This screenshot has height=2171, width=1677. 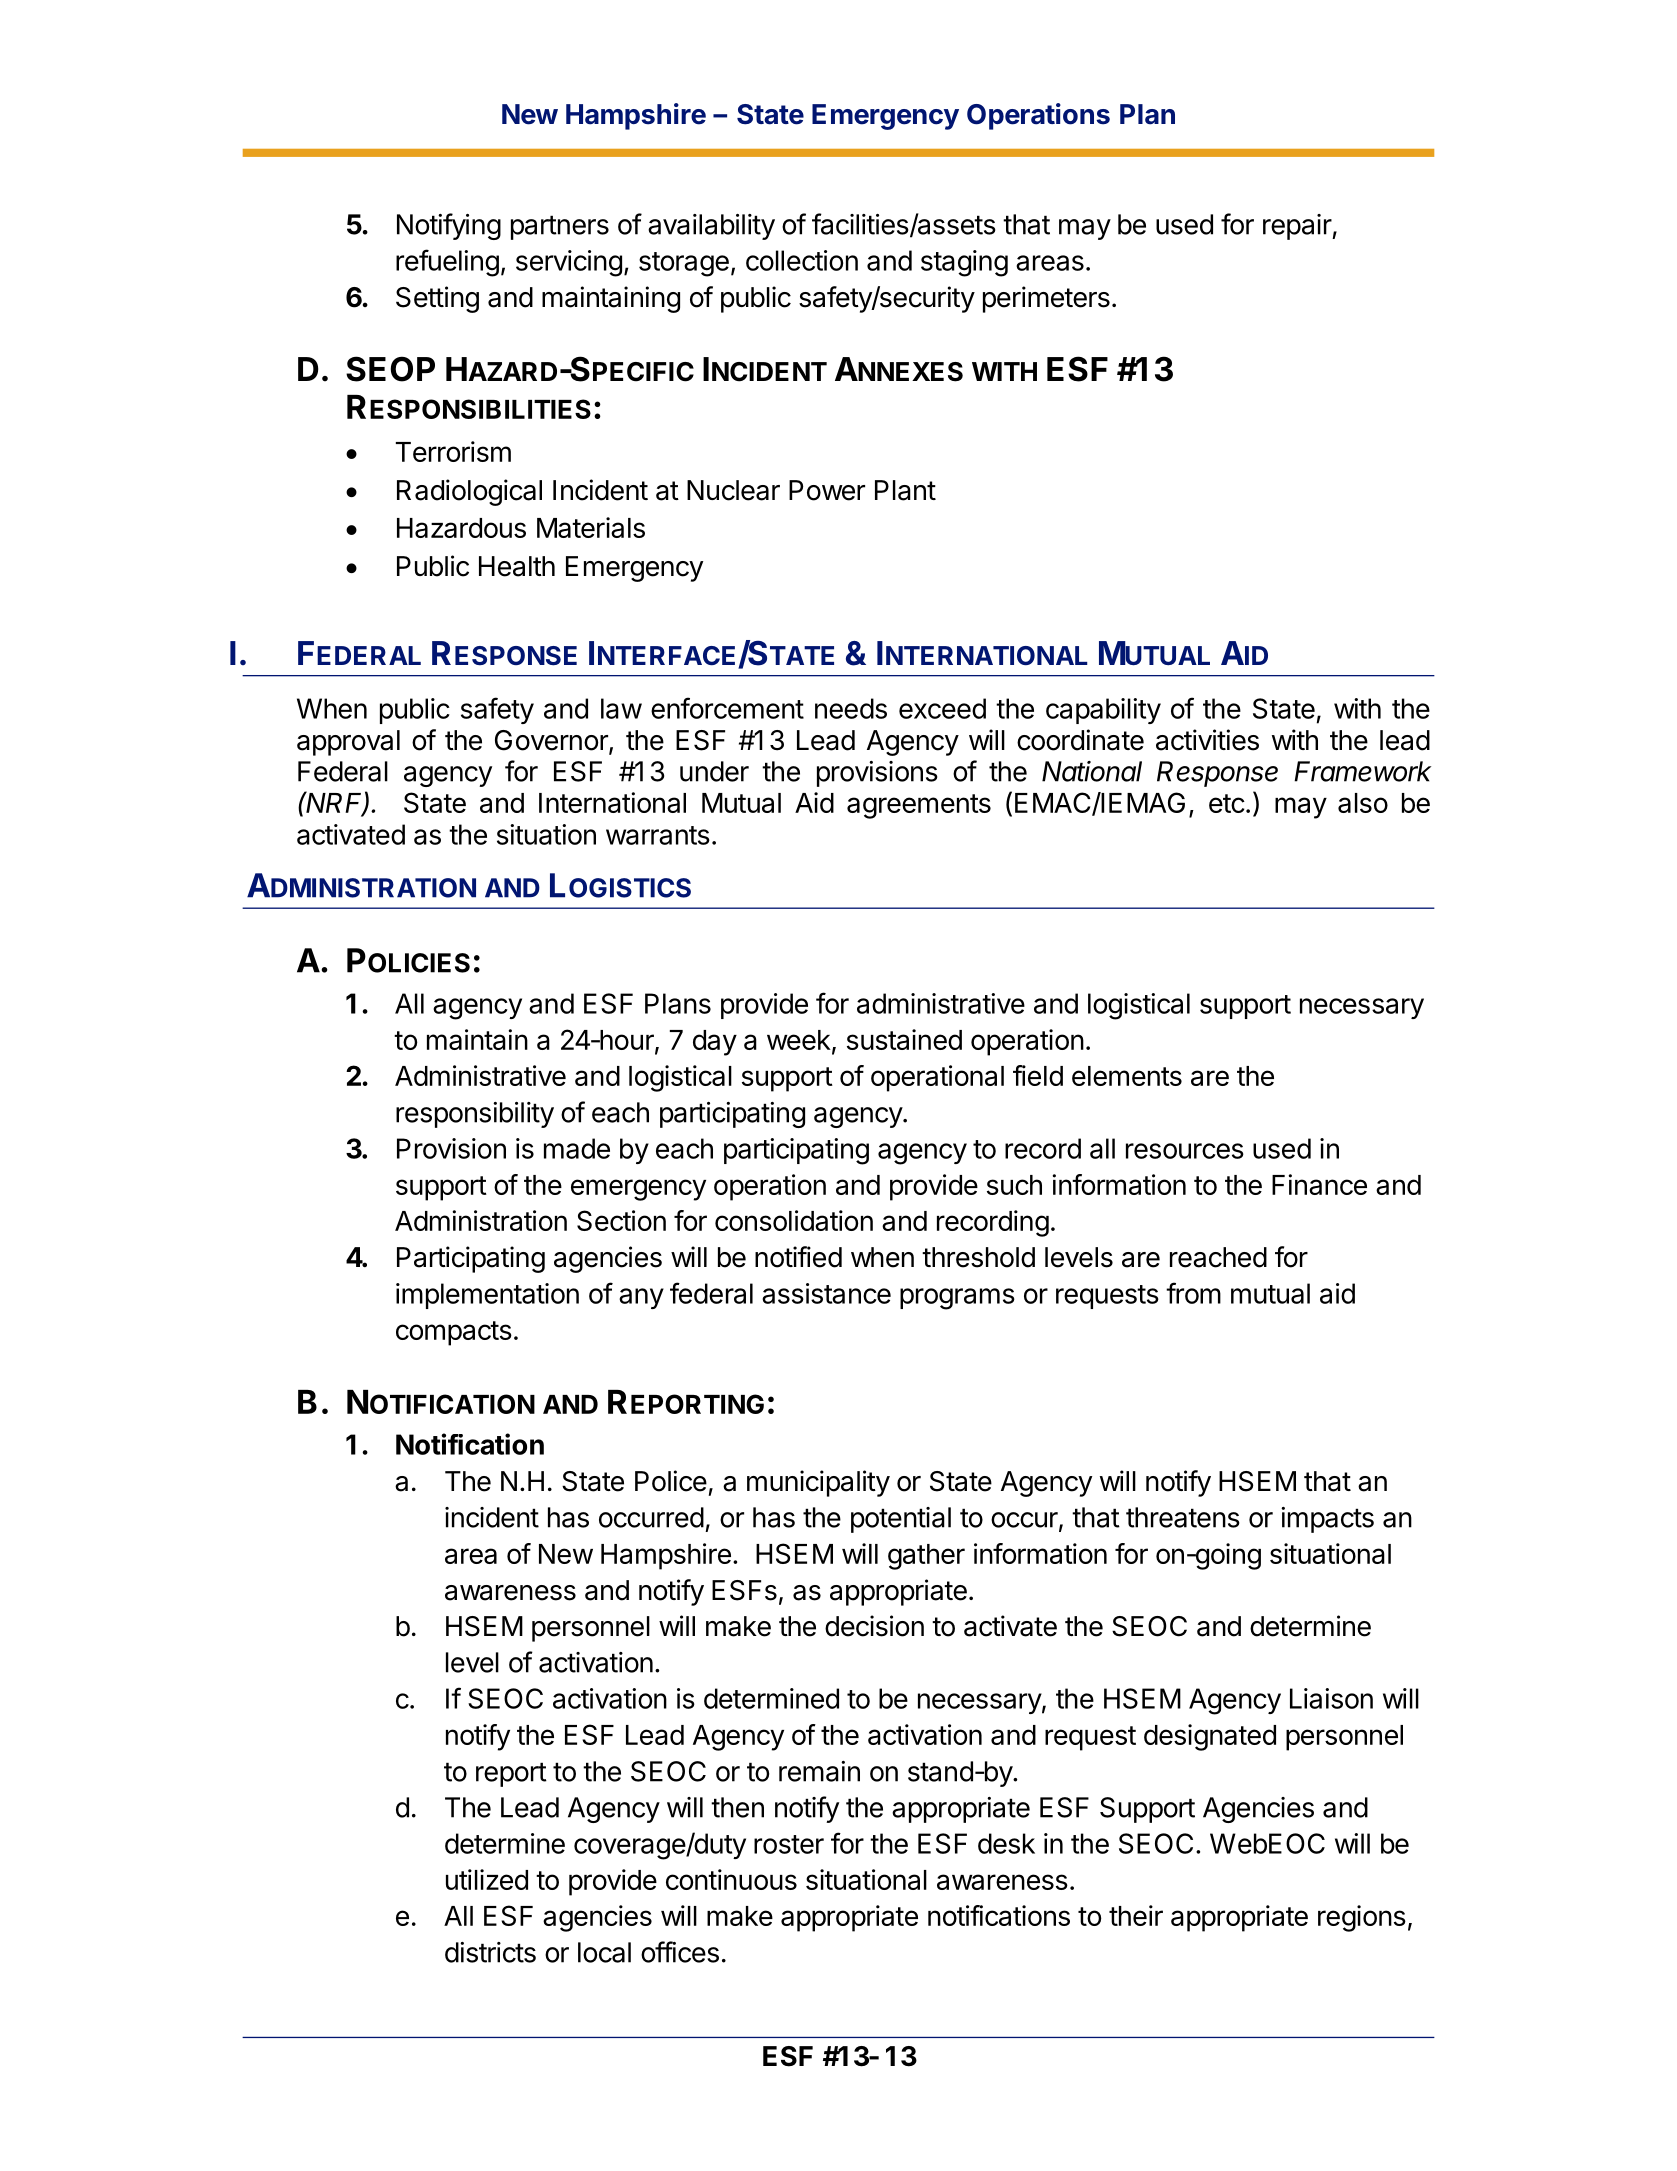 What do you see at coordinates (1136, 1915) in the screenshot?
I see `their` at bounding box center [1136, 1915].
